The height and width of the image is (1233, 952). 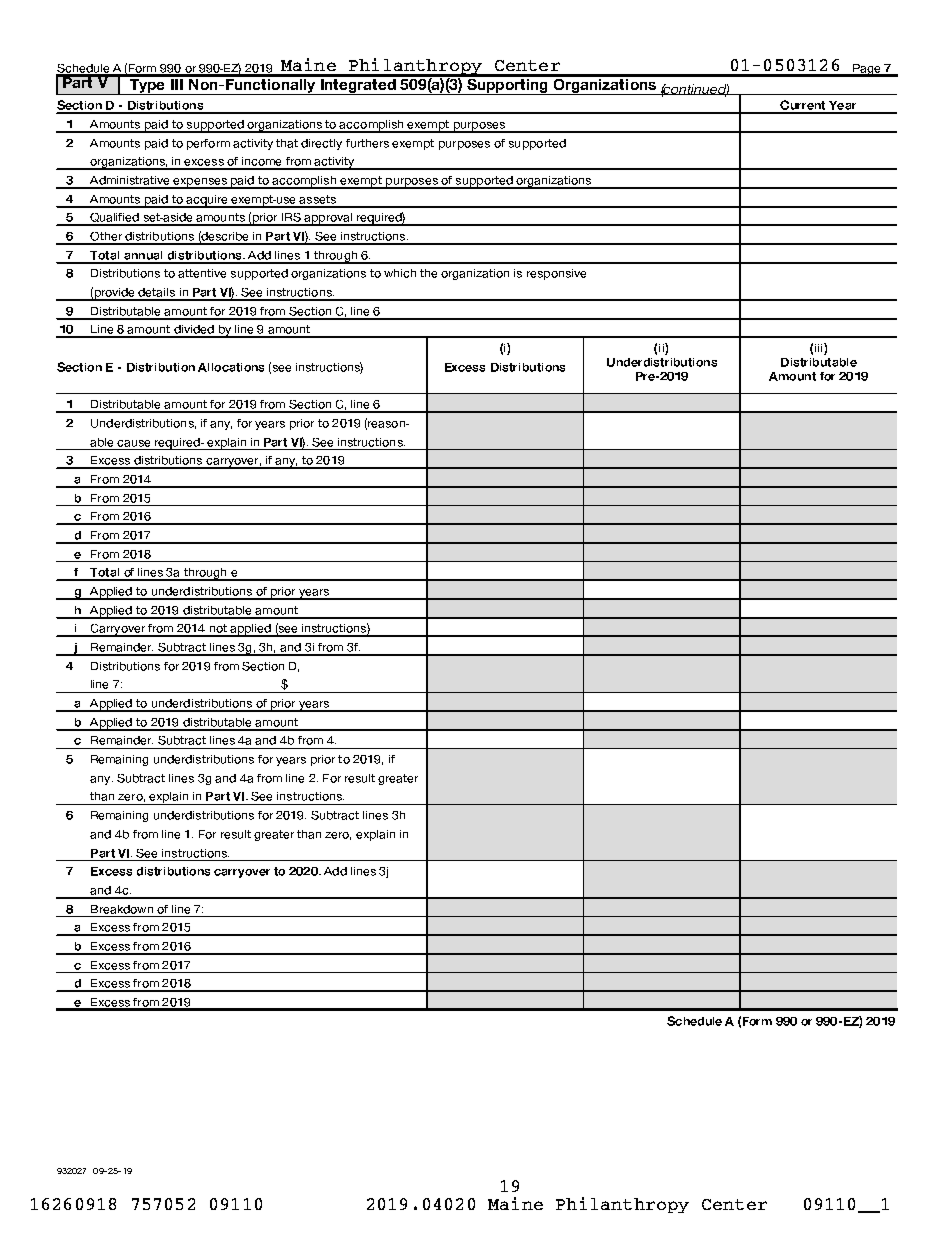 What do you see at coordinates (122, 909) in the image?
I see `Breakdown` at bounding box center [122, 909].
